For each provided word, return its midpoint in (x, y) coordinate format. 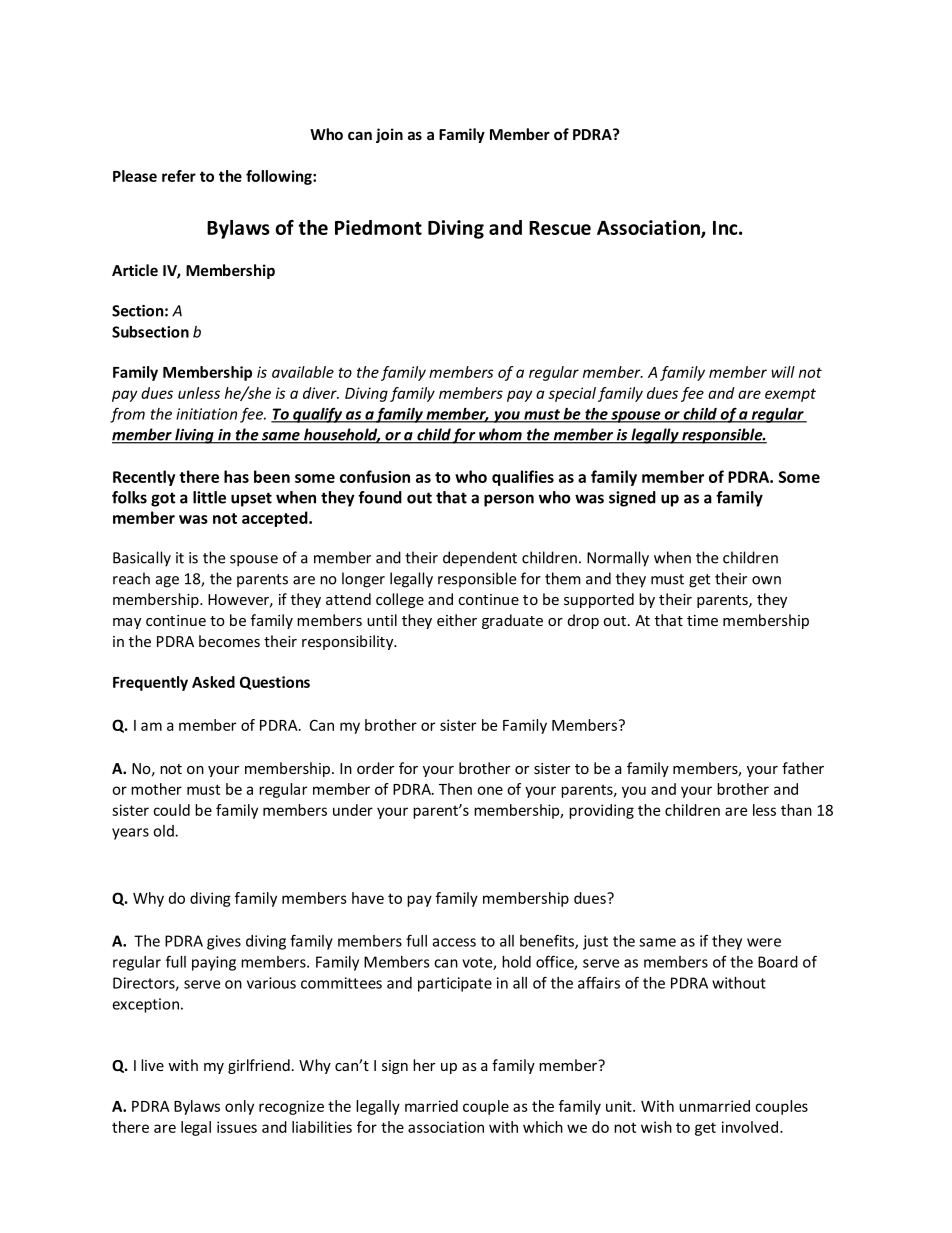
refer (179, 176)
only (239, 1107)
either (457, 620)
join (389, 135)
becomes (229, 641)
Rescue (560, 228)
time (702, 620)
